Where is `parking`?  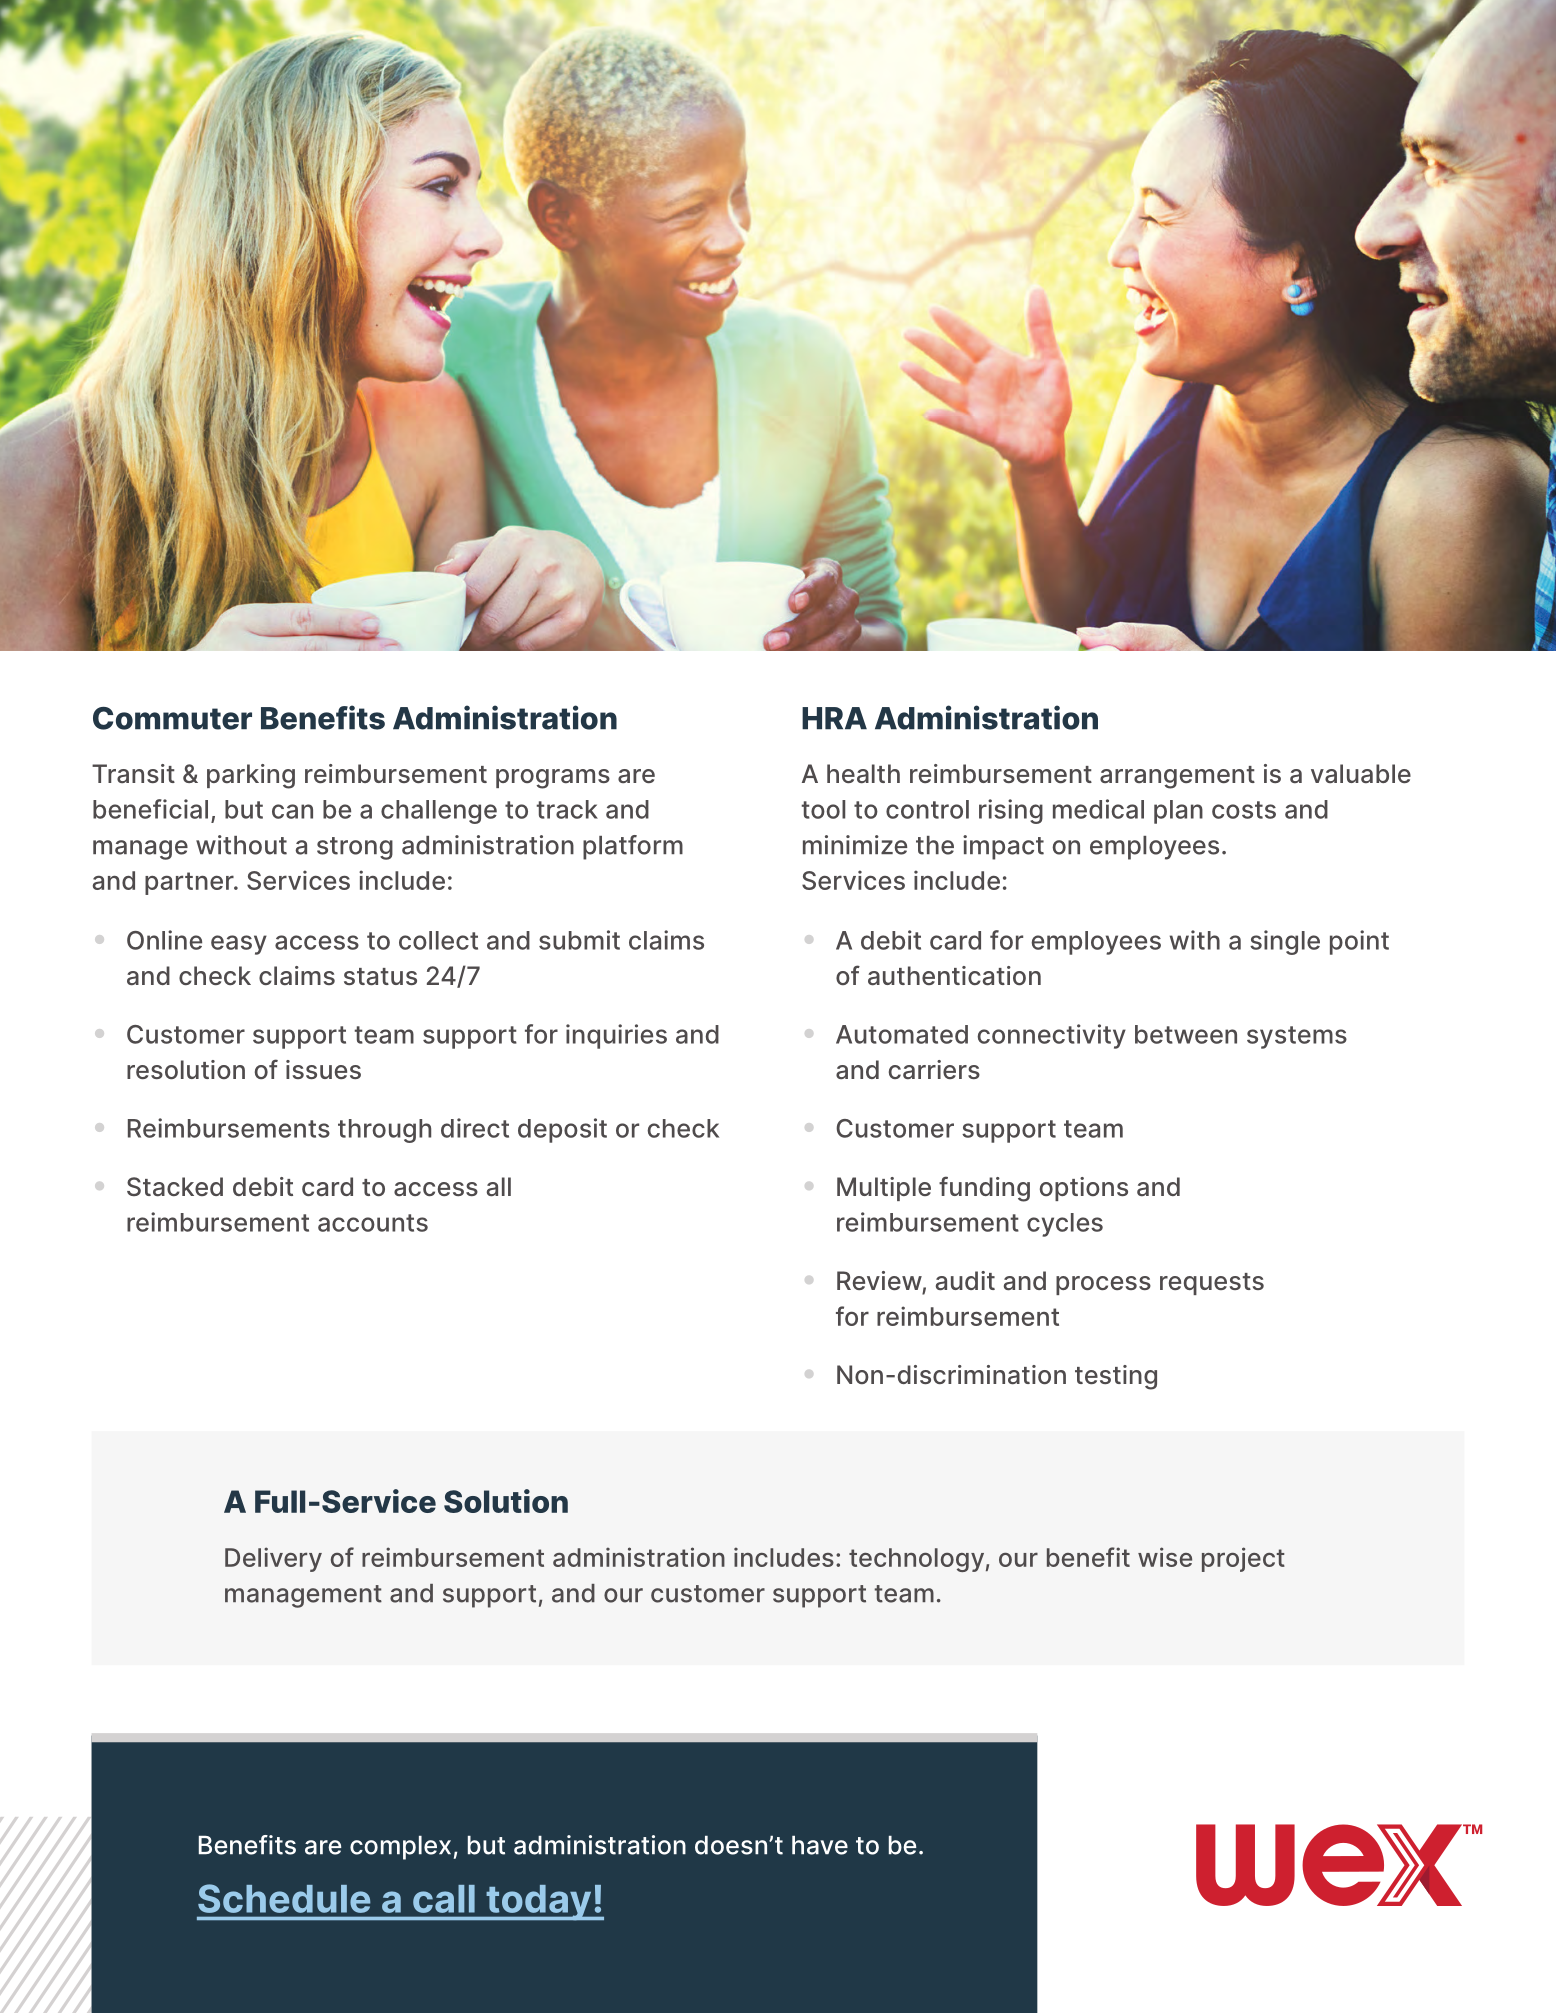 parking is located at coordinates (251, 776).
